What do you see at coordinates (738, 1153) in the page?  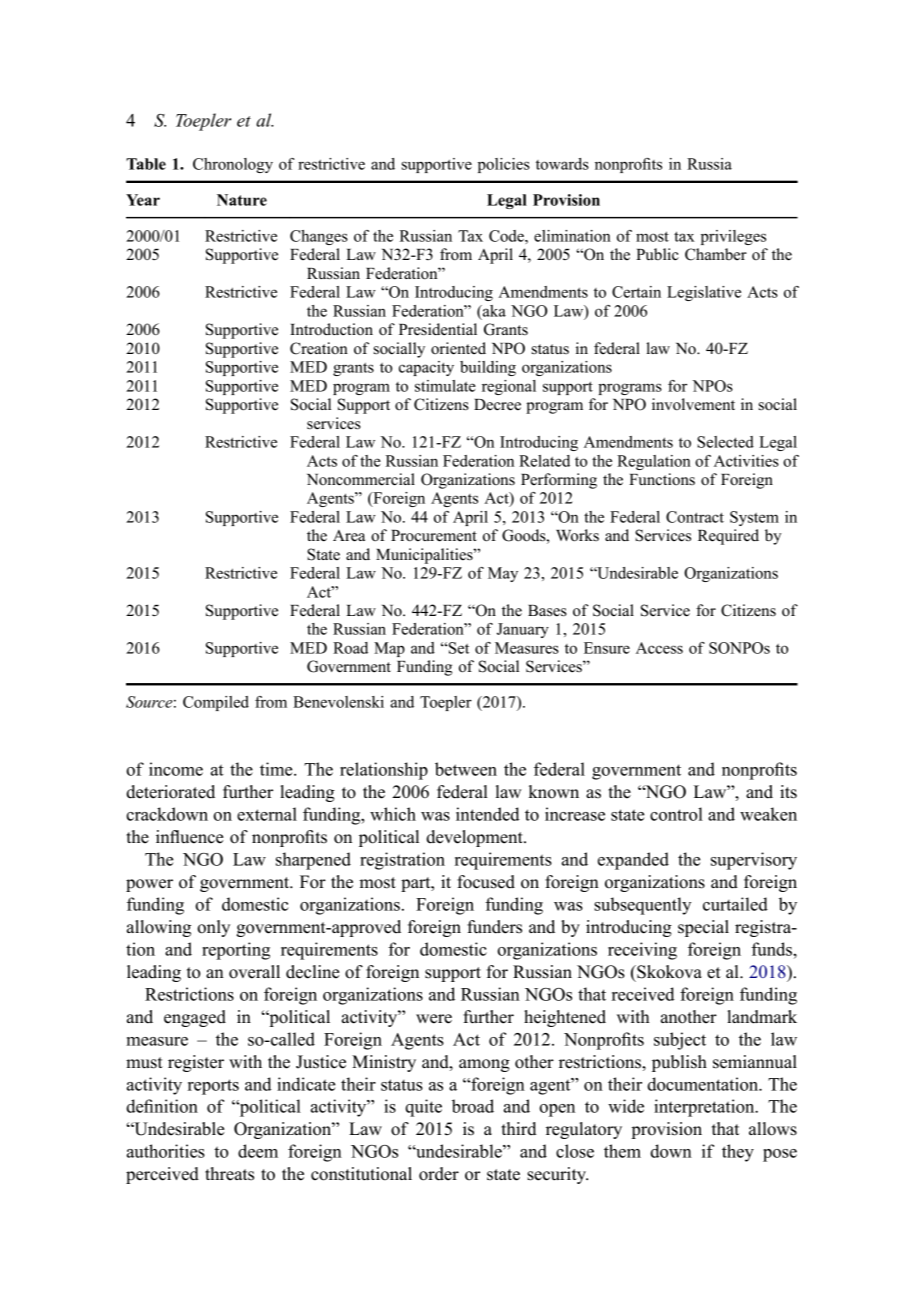 I see `they` at bounding box center [738, 1153].
